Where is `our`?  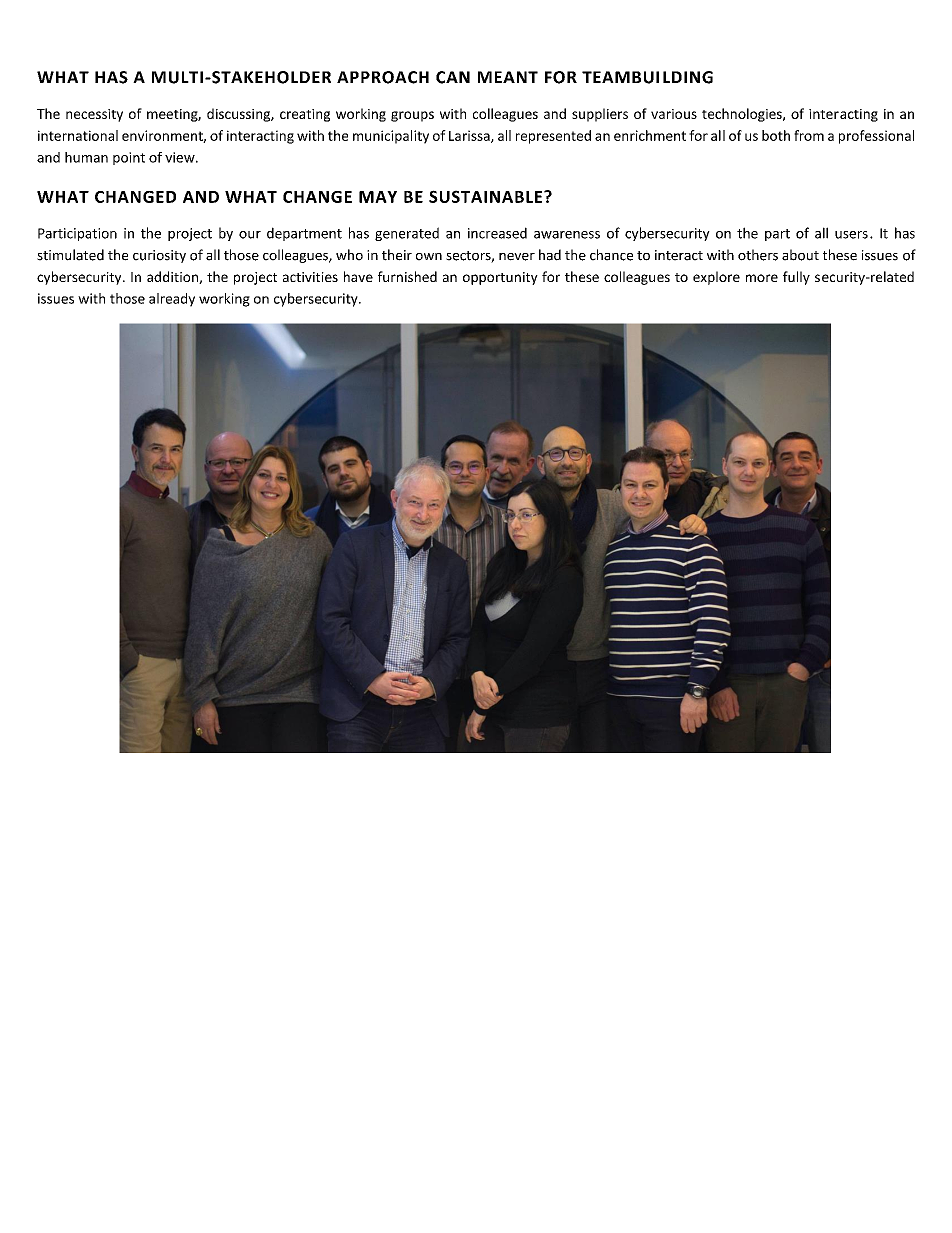
our is located at coordinates (250, 235).
